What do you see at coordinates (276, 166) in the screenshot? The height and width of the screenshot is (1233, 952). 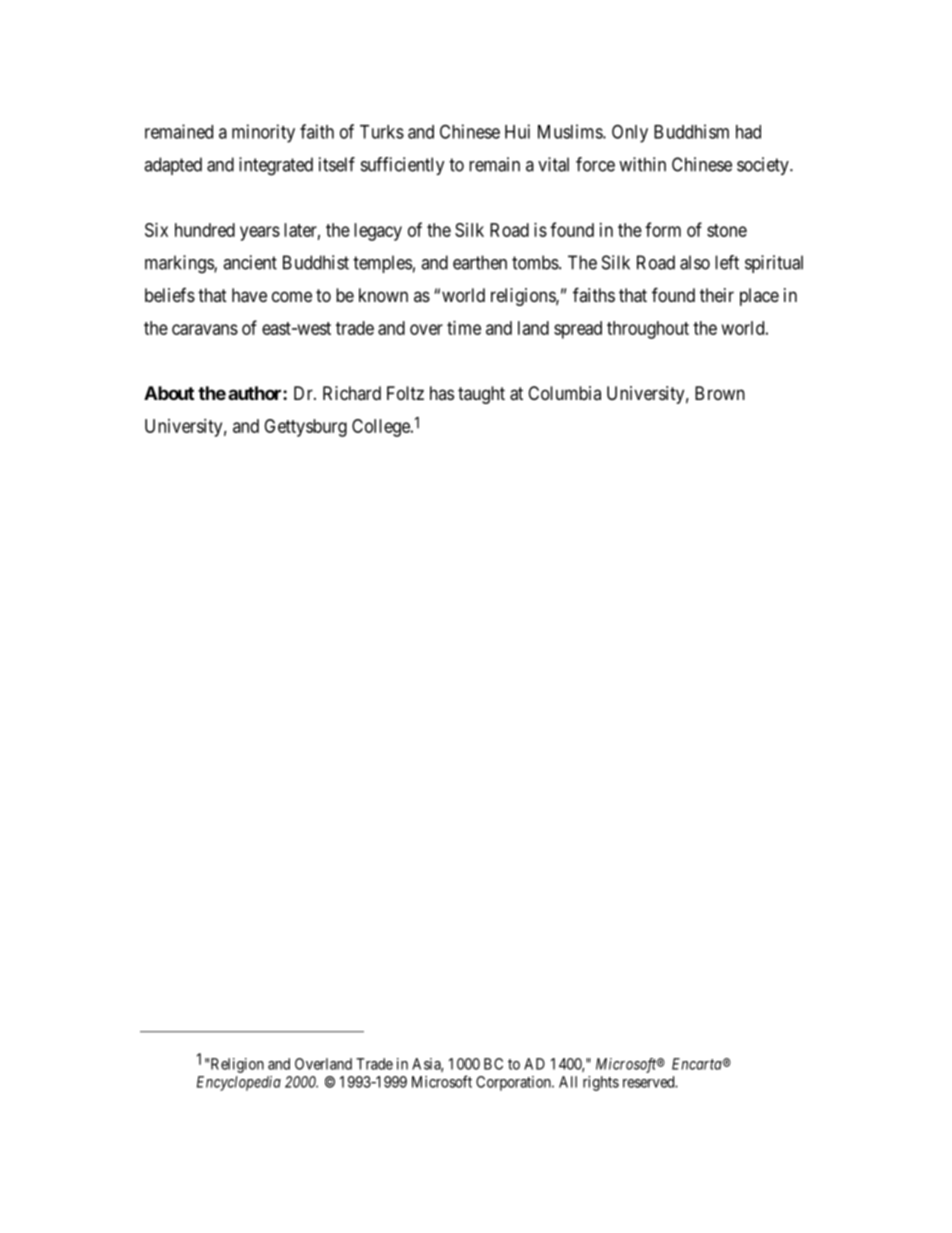 I see `integrated` at bounding box center [276, 166].
